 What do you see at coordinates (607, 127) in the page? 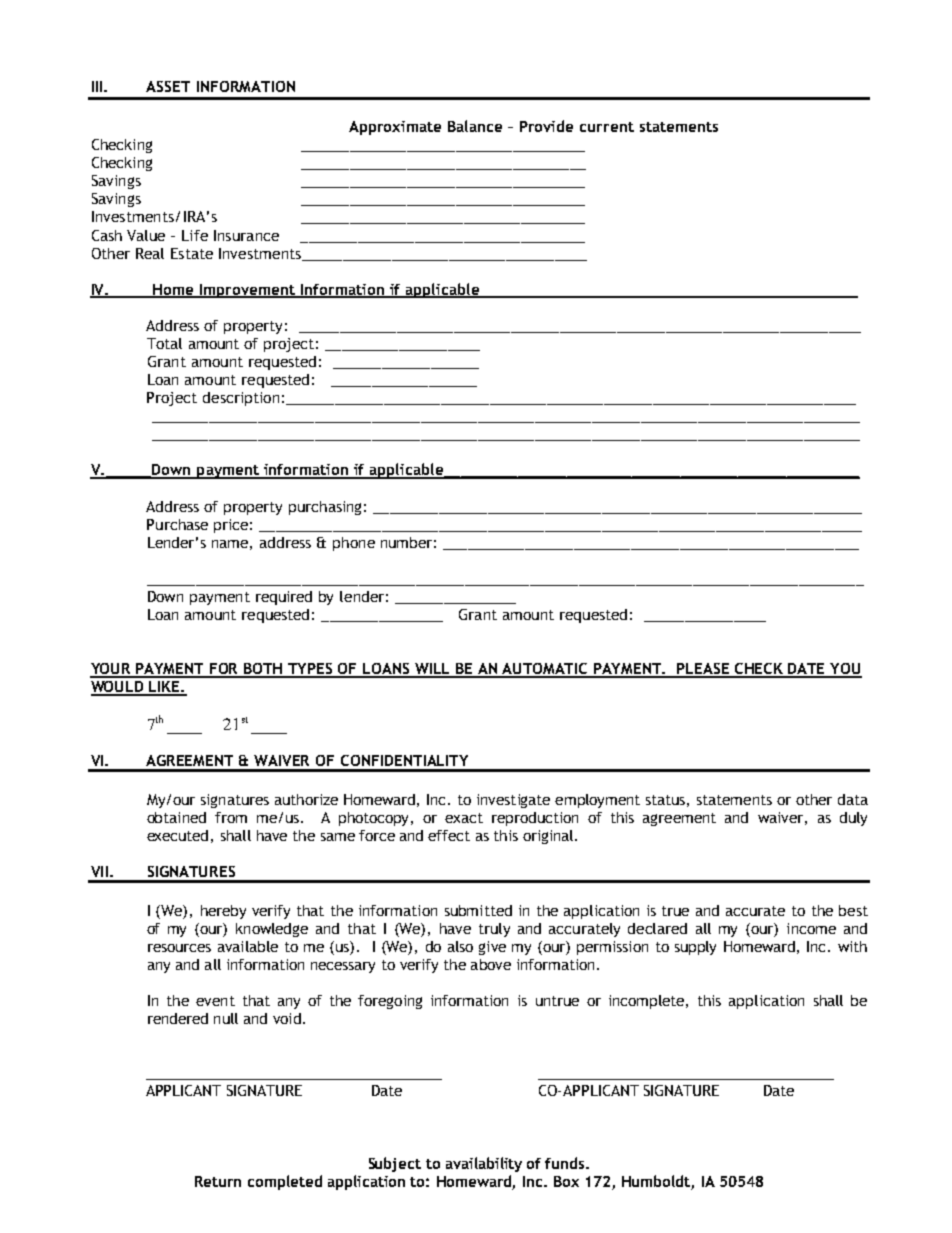
I see `current` at bounding box center [607, 127].
